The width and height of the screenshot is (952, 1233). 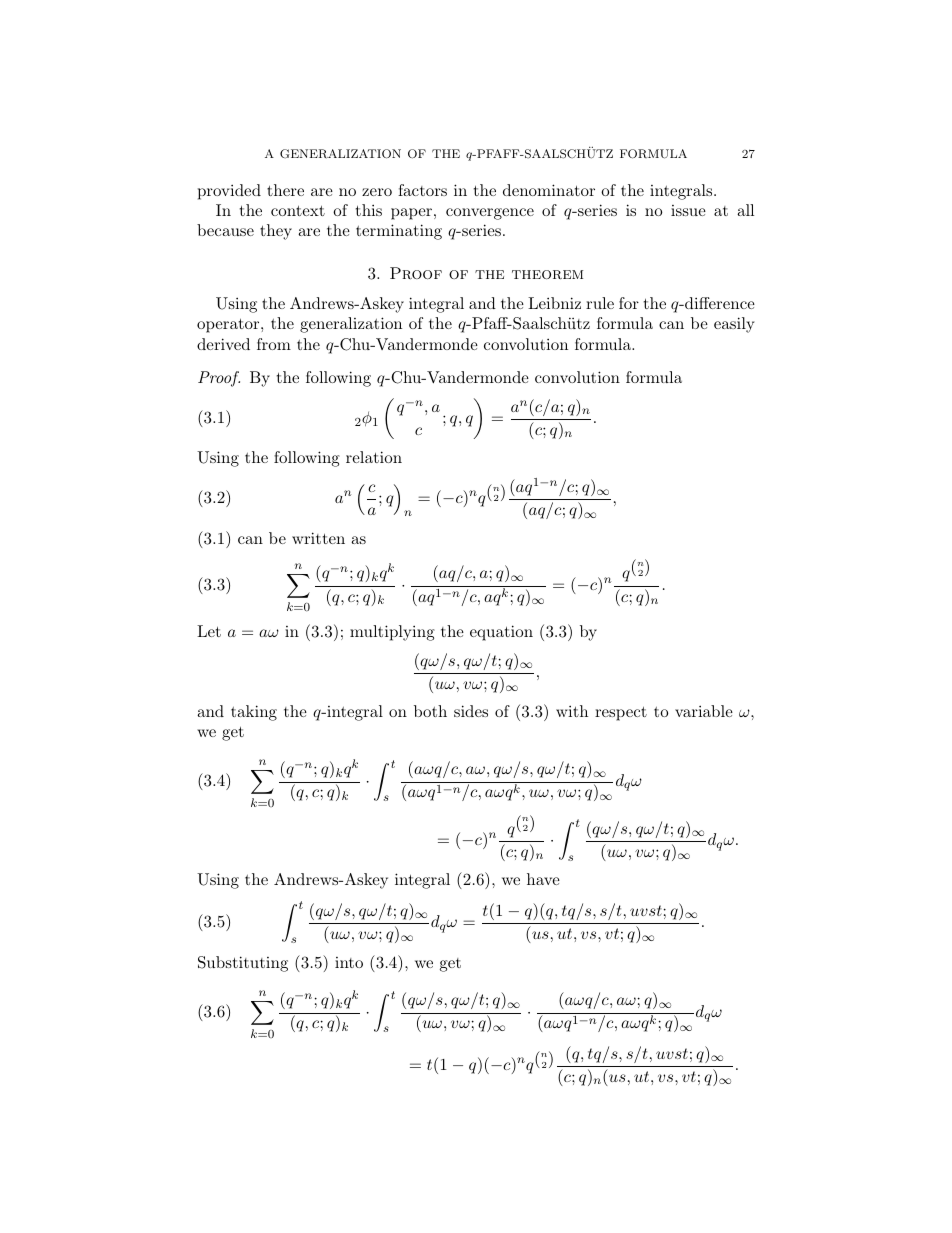 What do you see at coordinates (501, 633) in the screenshot?
I see `equation` at bounding box center [501, 633].
